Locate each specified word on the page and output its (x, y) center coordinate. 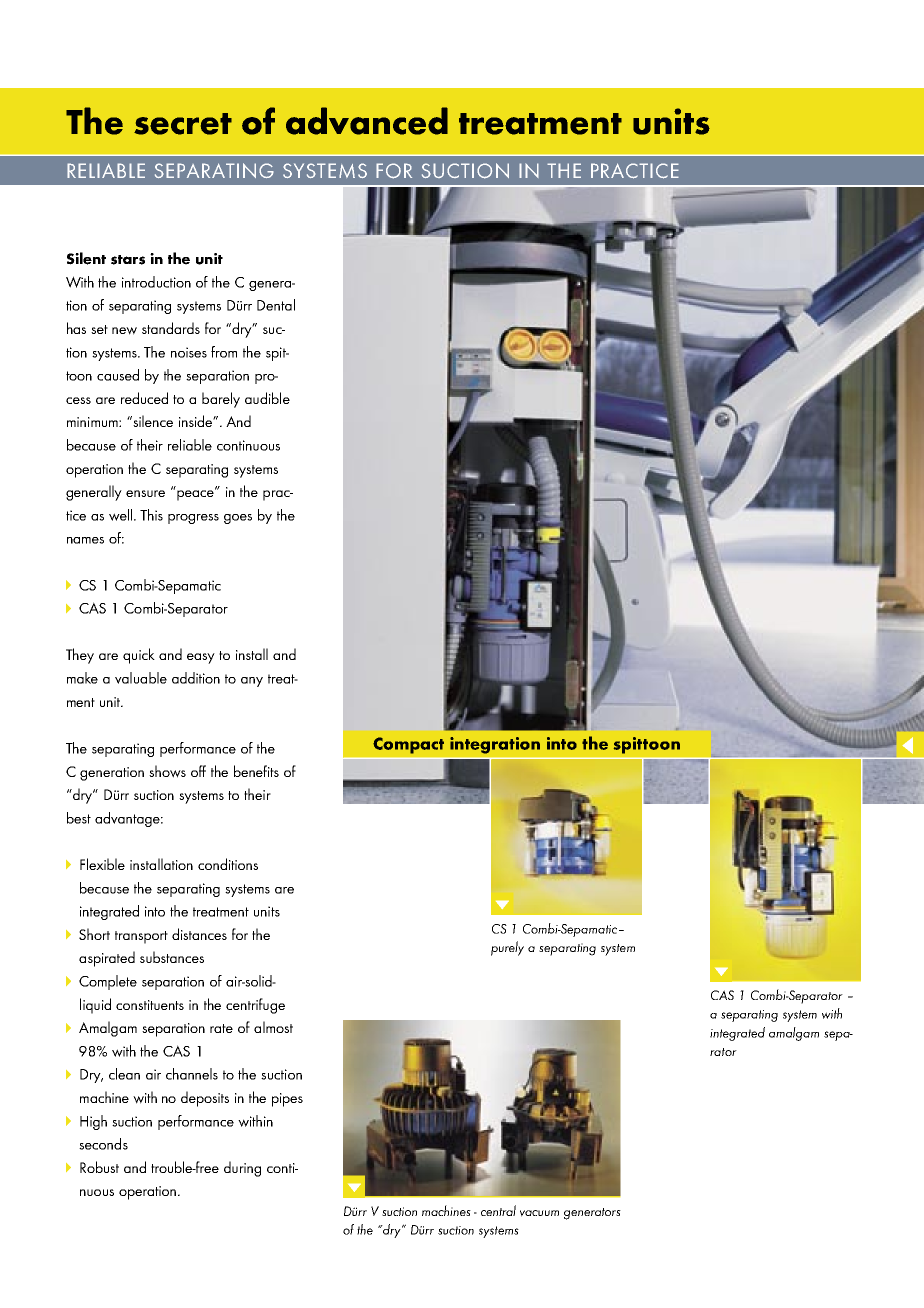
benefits (256, 771)
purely (507, 948)
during (242, 1169)
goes (238, 519)
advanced (367, 121)
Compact (408, 745)
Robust (99, 1167)
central (498, 1210)
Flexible (102, 864)
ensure (145, 493)
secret (183, 124)
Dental (276, 305)
